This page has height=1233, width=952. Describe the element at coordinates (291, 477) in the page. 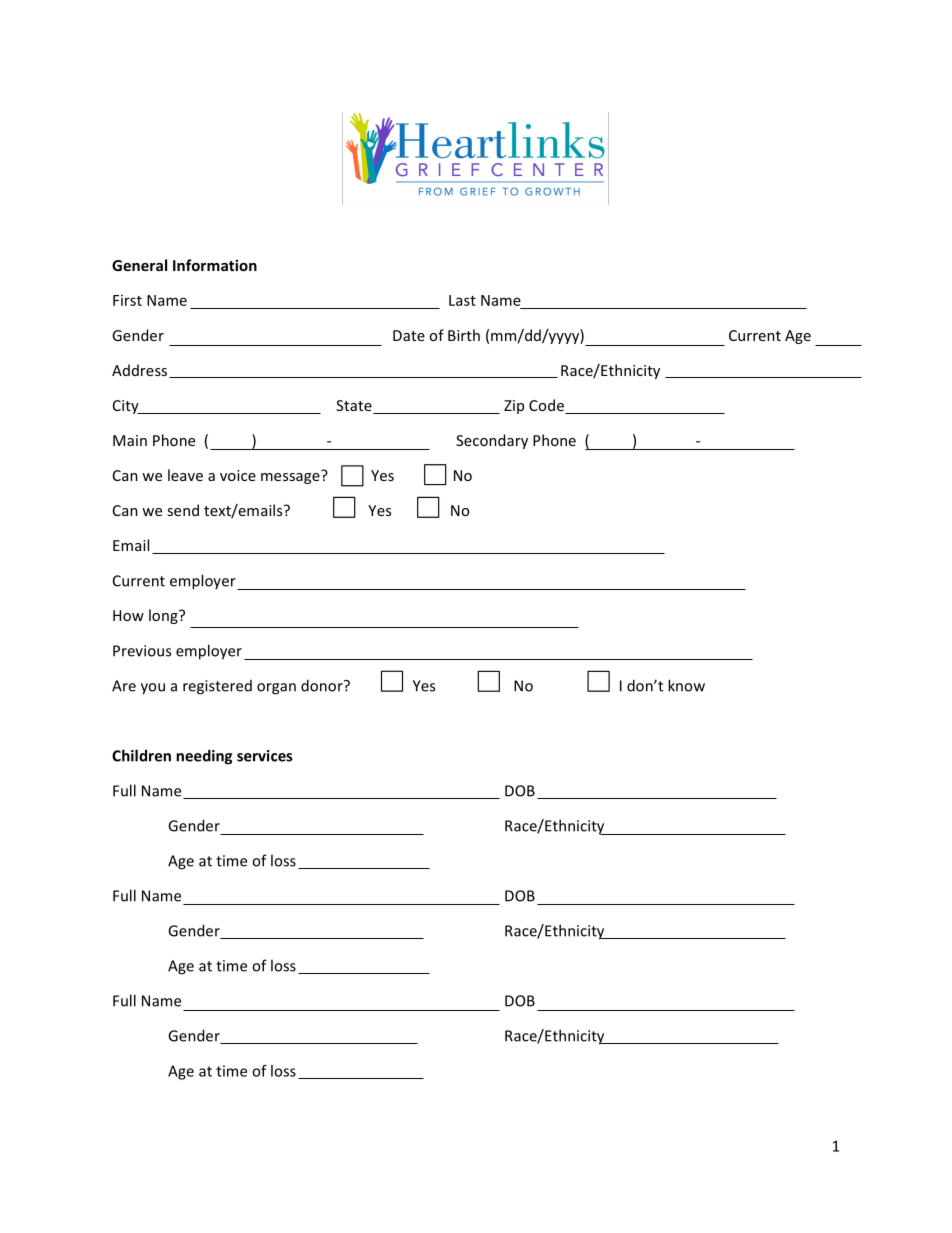

I see `message` at that location.
